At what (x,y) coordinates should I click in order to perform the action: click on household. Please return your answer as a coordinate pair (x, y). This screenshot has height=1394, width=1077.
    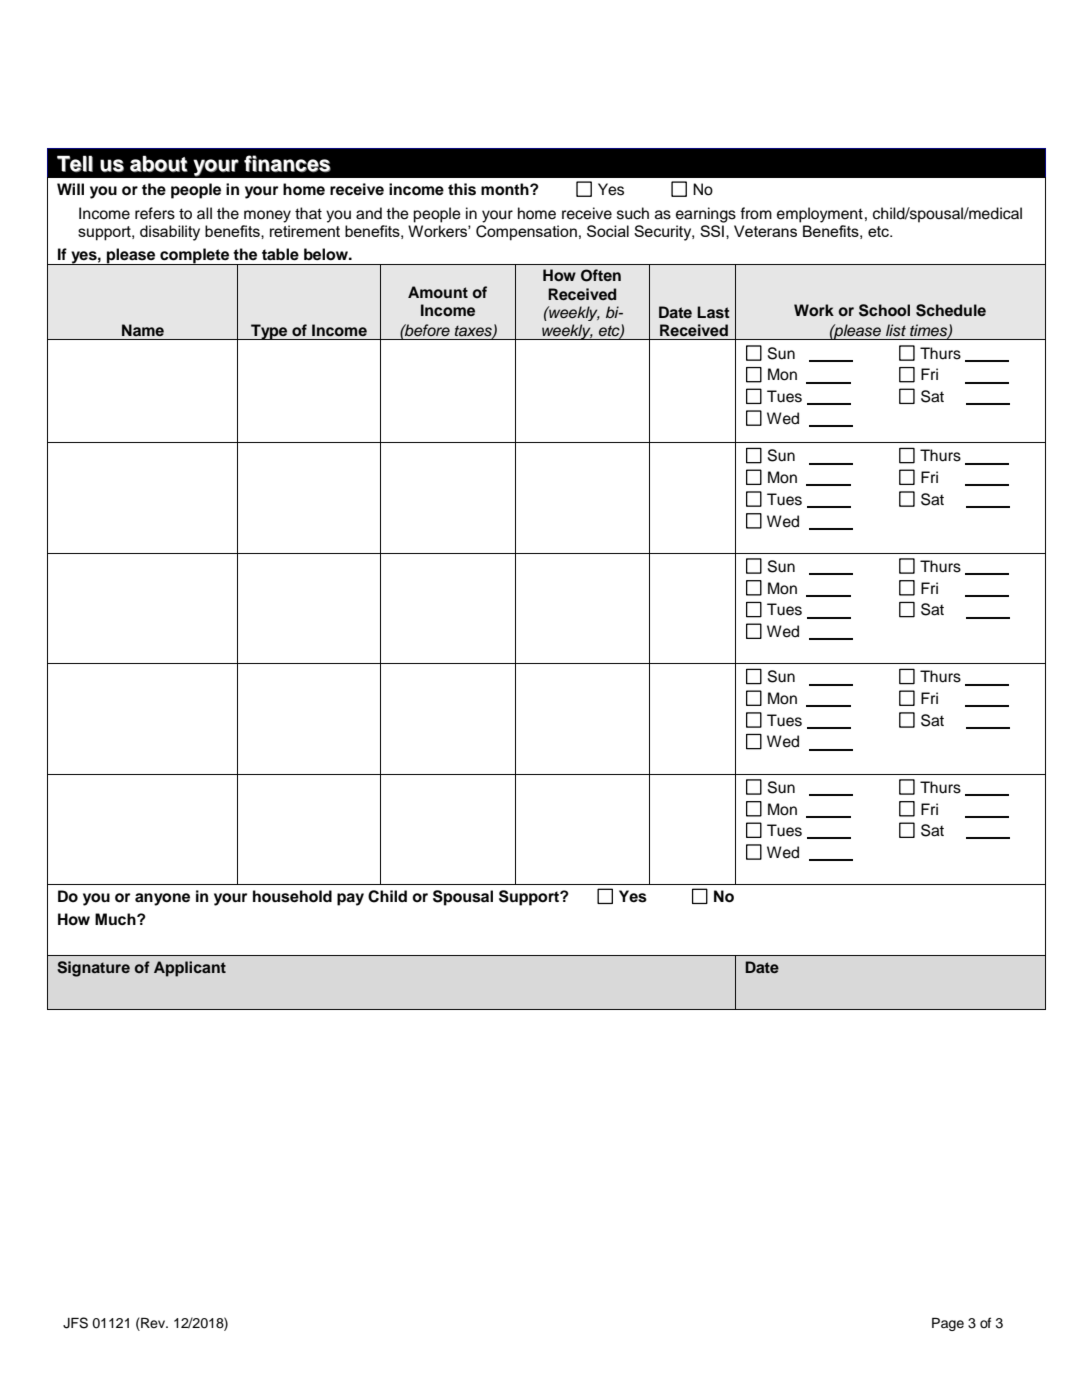
    Looking at the image, I should click on (292, 896).
